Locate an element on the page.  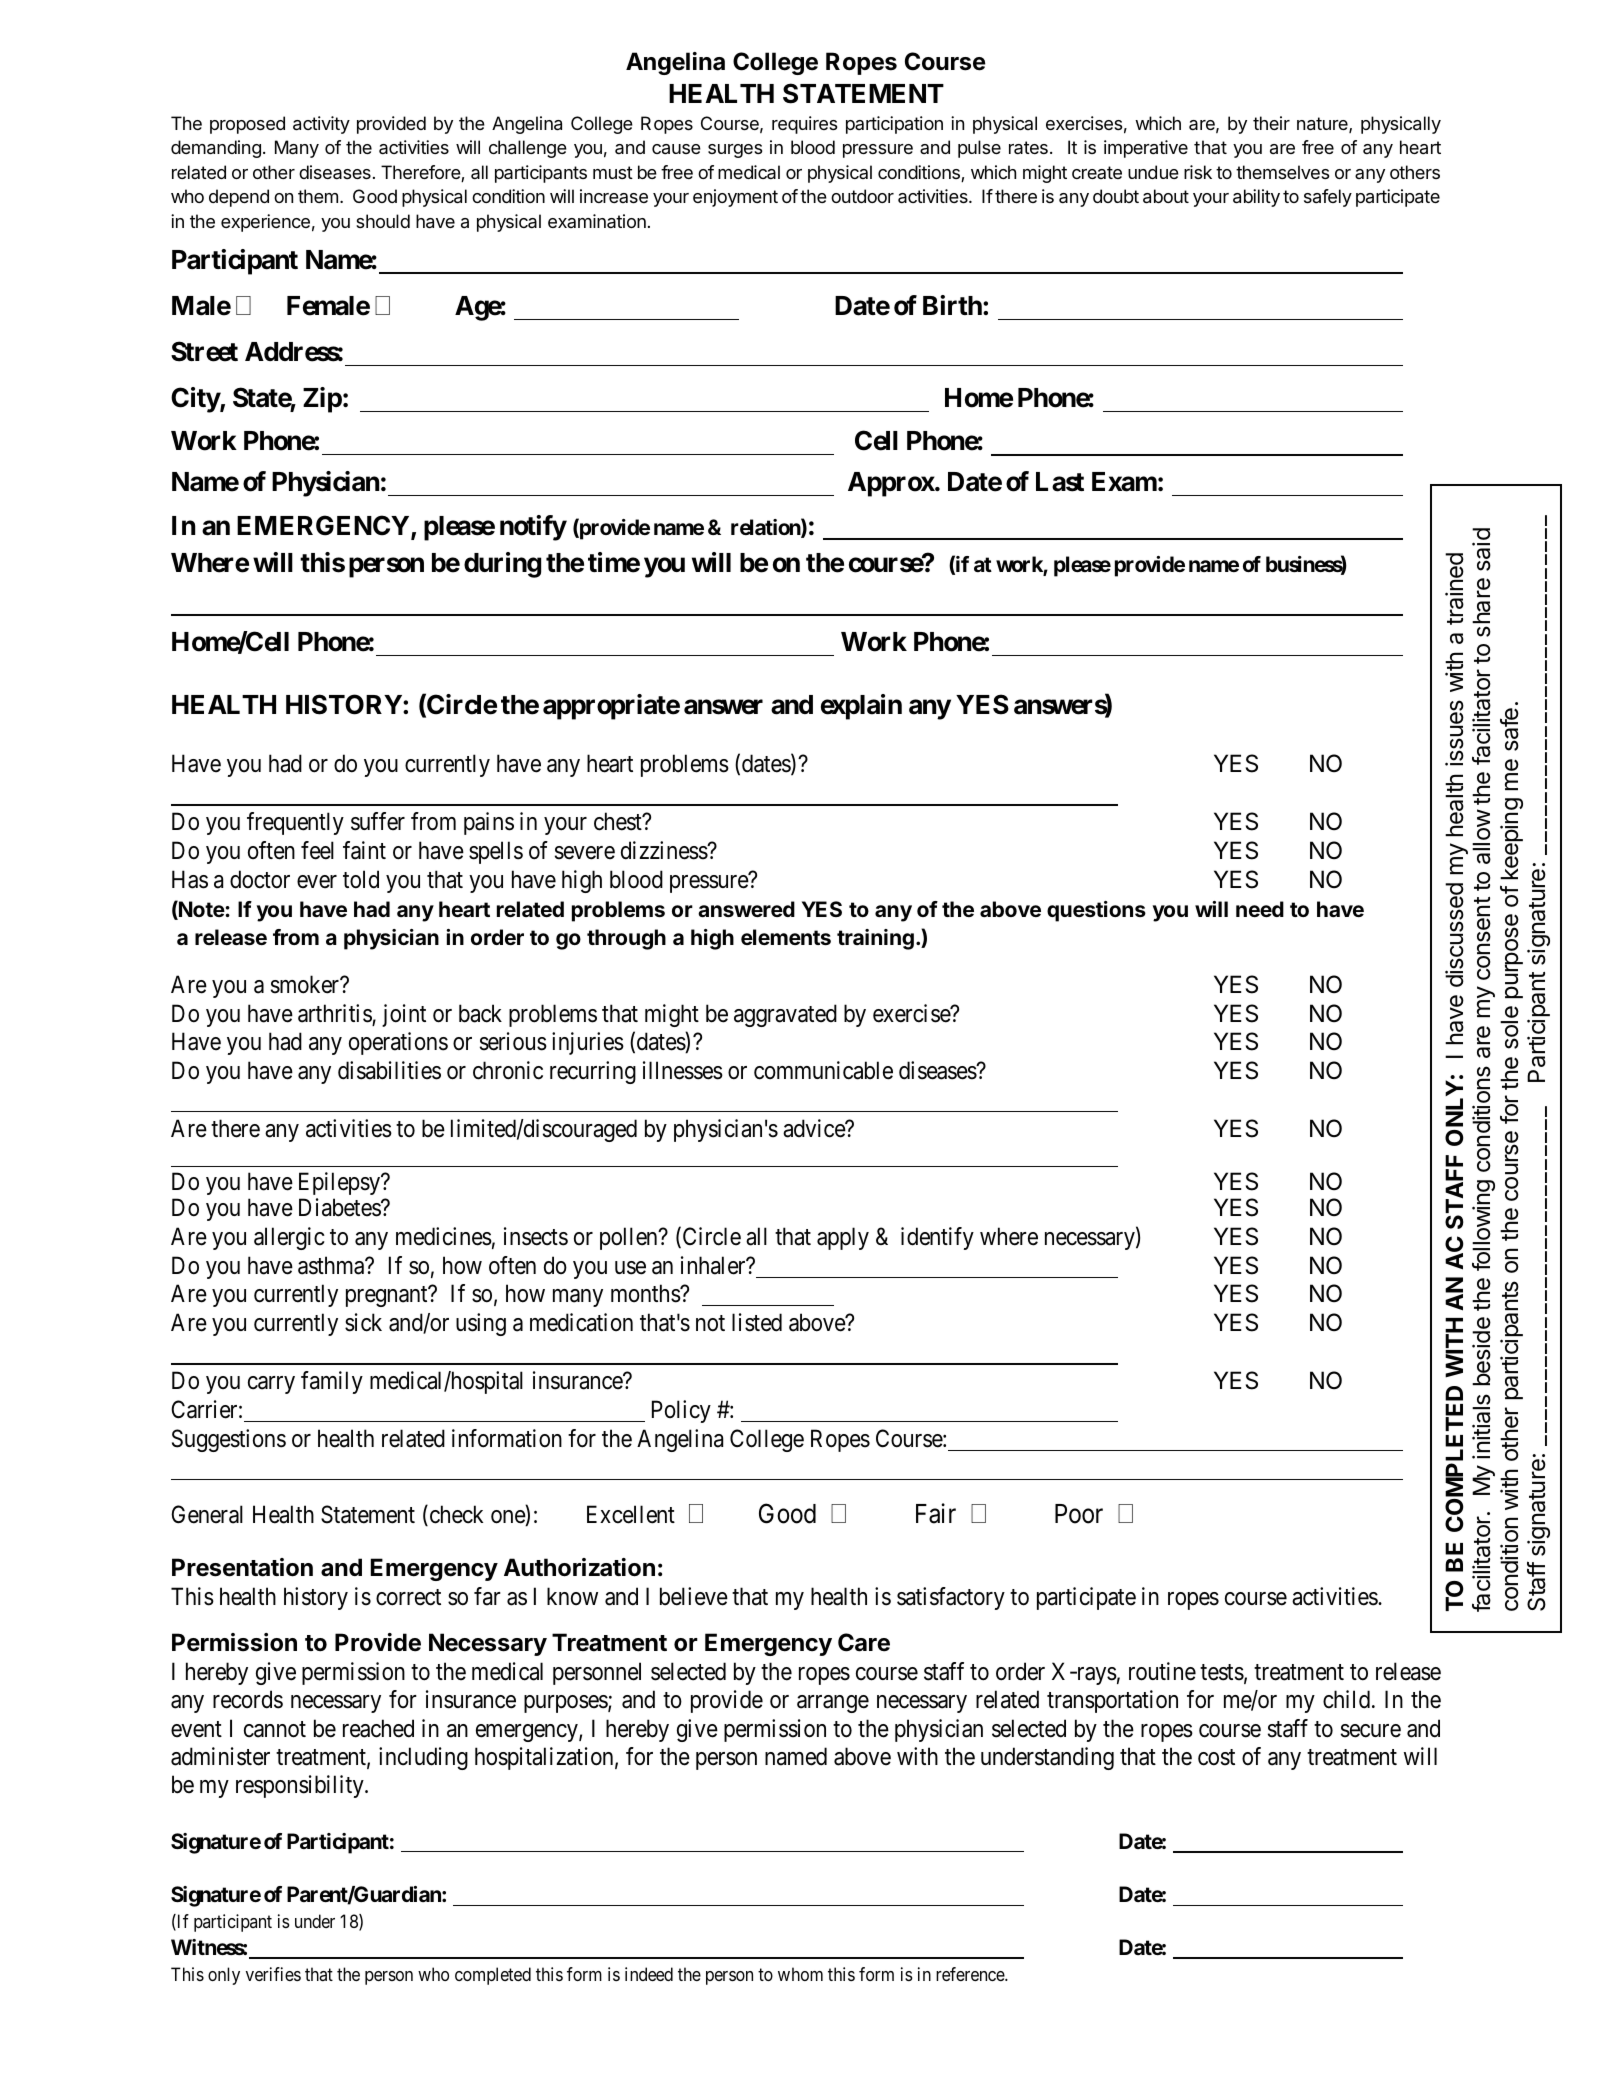
verifies is located at coordinates (273, 1974).
